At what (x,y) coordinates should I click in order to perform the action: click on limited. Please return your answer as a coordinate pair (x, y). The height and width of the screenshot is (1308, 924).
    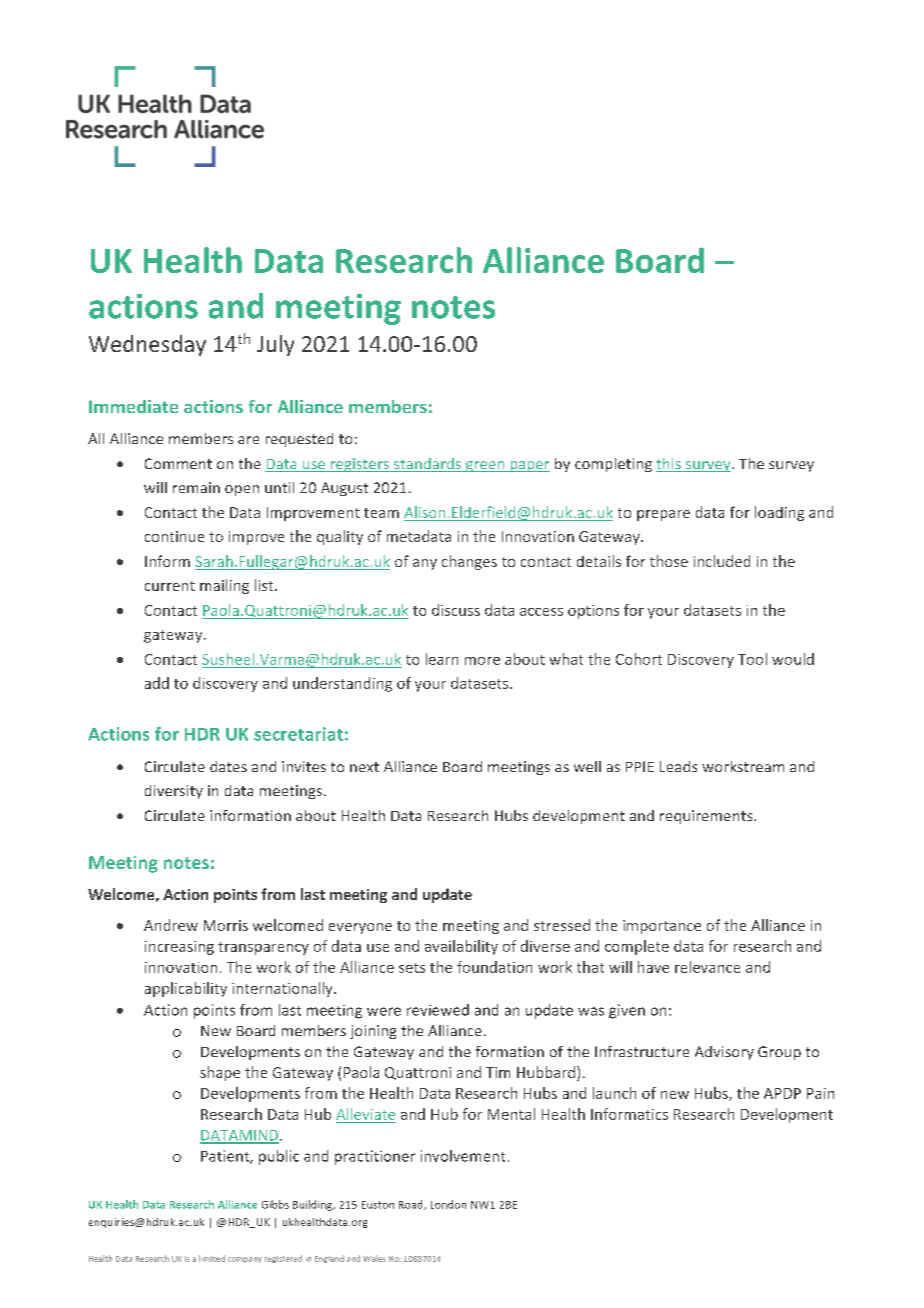
    Looking at the image, I should click on (212, 1258).
